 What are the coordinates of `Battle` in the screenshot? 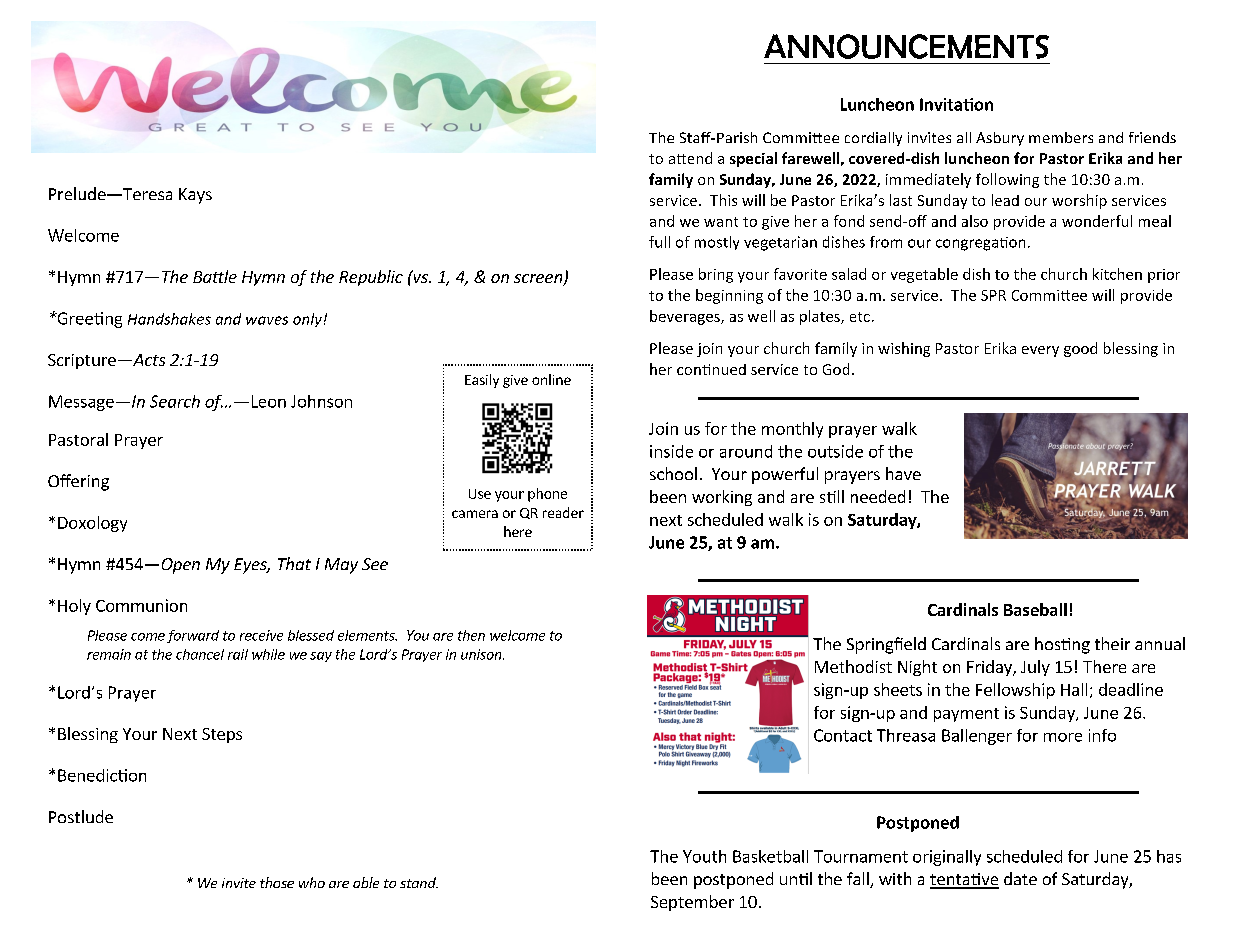 It's located at (215, 276).
